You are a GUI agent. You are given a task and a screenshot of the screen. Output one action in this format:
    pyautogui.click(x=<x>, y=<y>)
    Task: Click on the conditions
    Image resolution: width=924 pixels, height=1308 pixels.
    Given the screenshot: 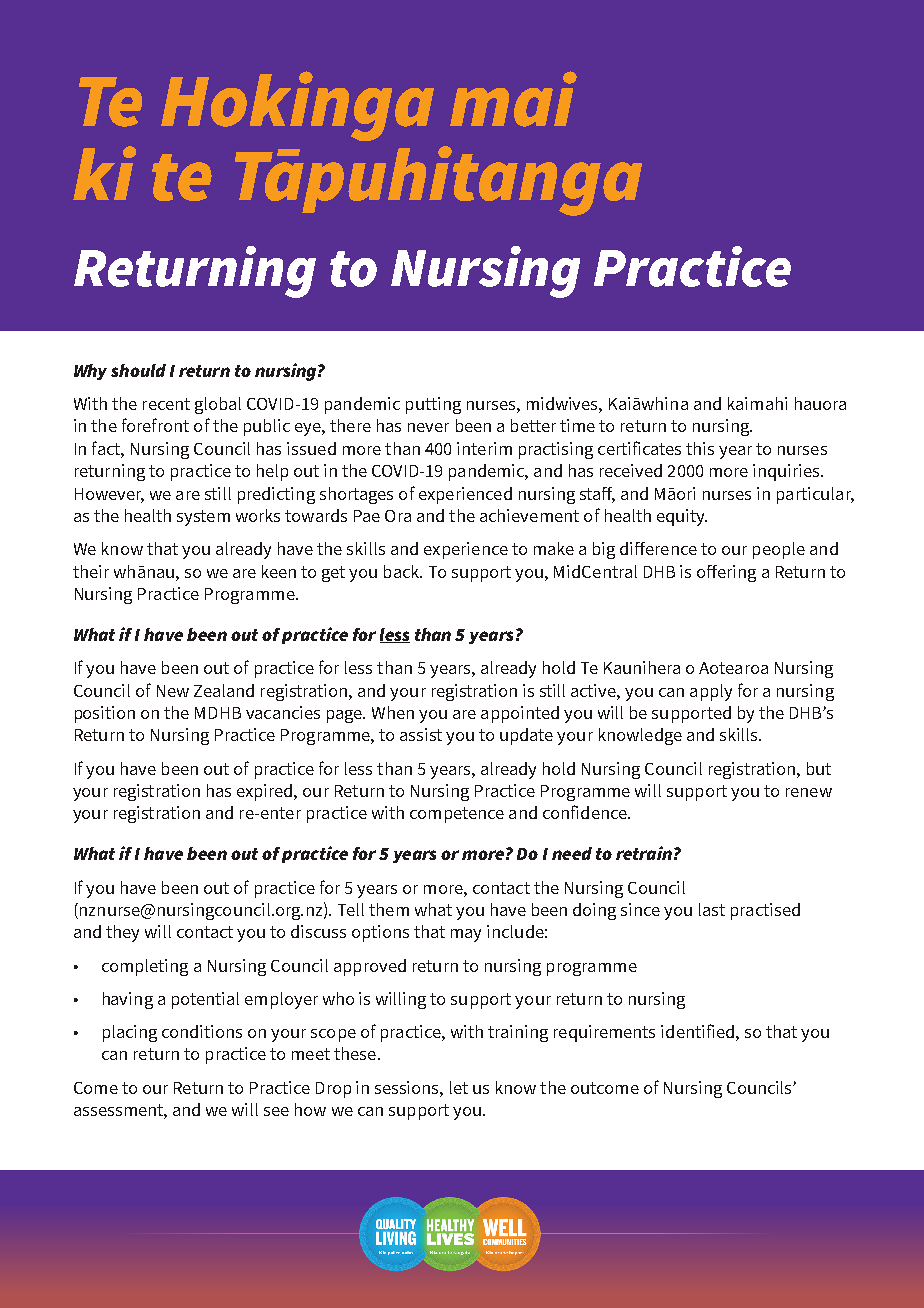 What is the action you would take?
    pyautogui.click(x=202, y=1031)
